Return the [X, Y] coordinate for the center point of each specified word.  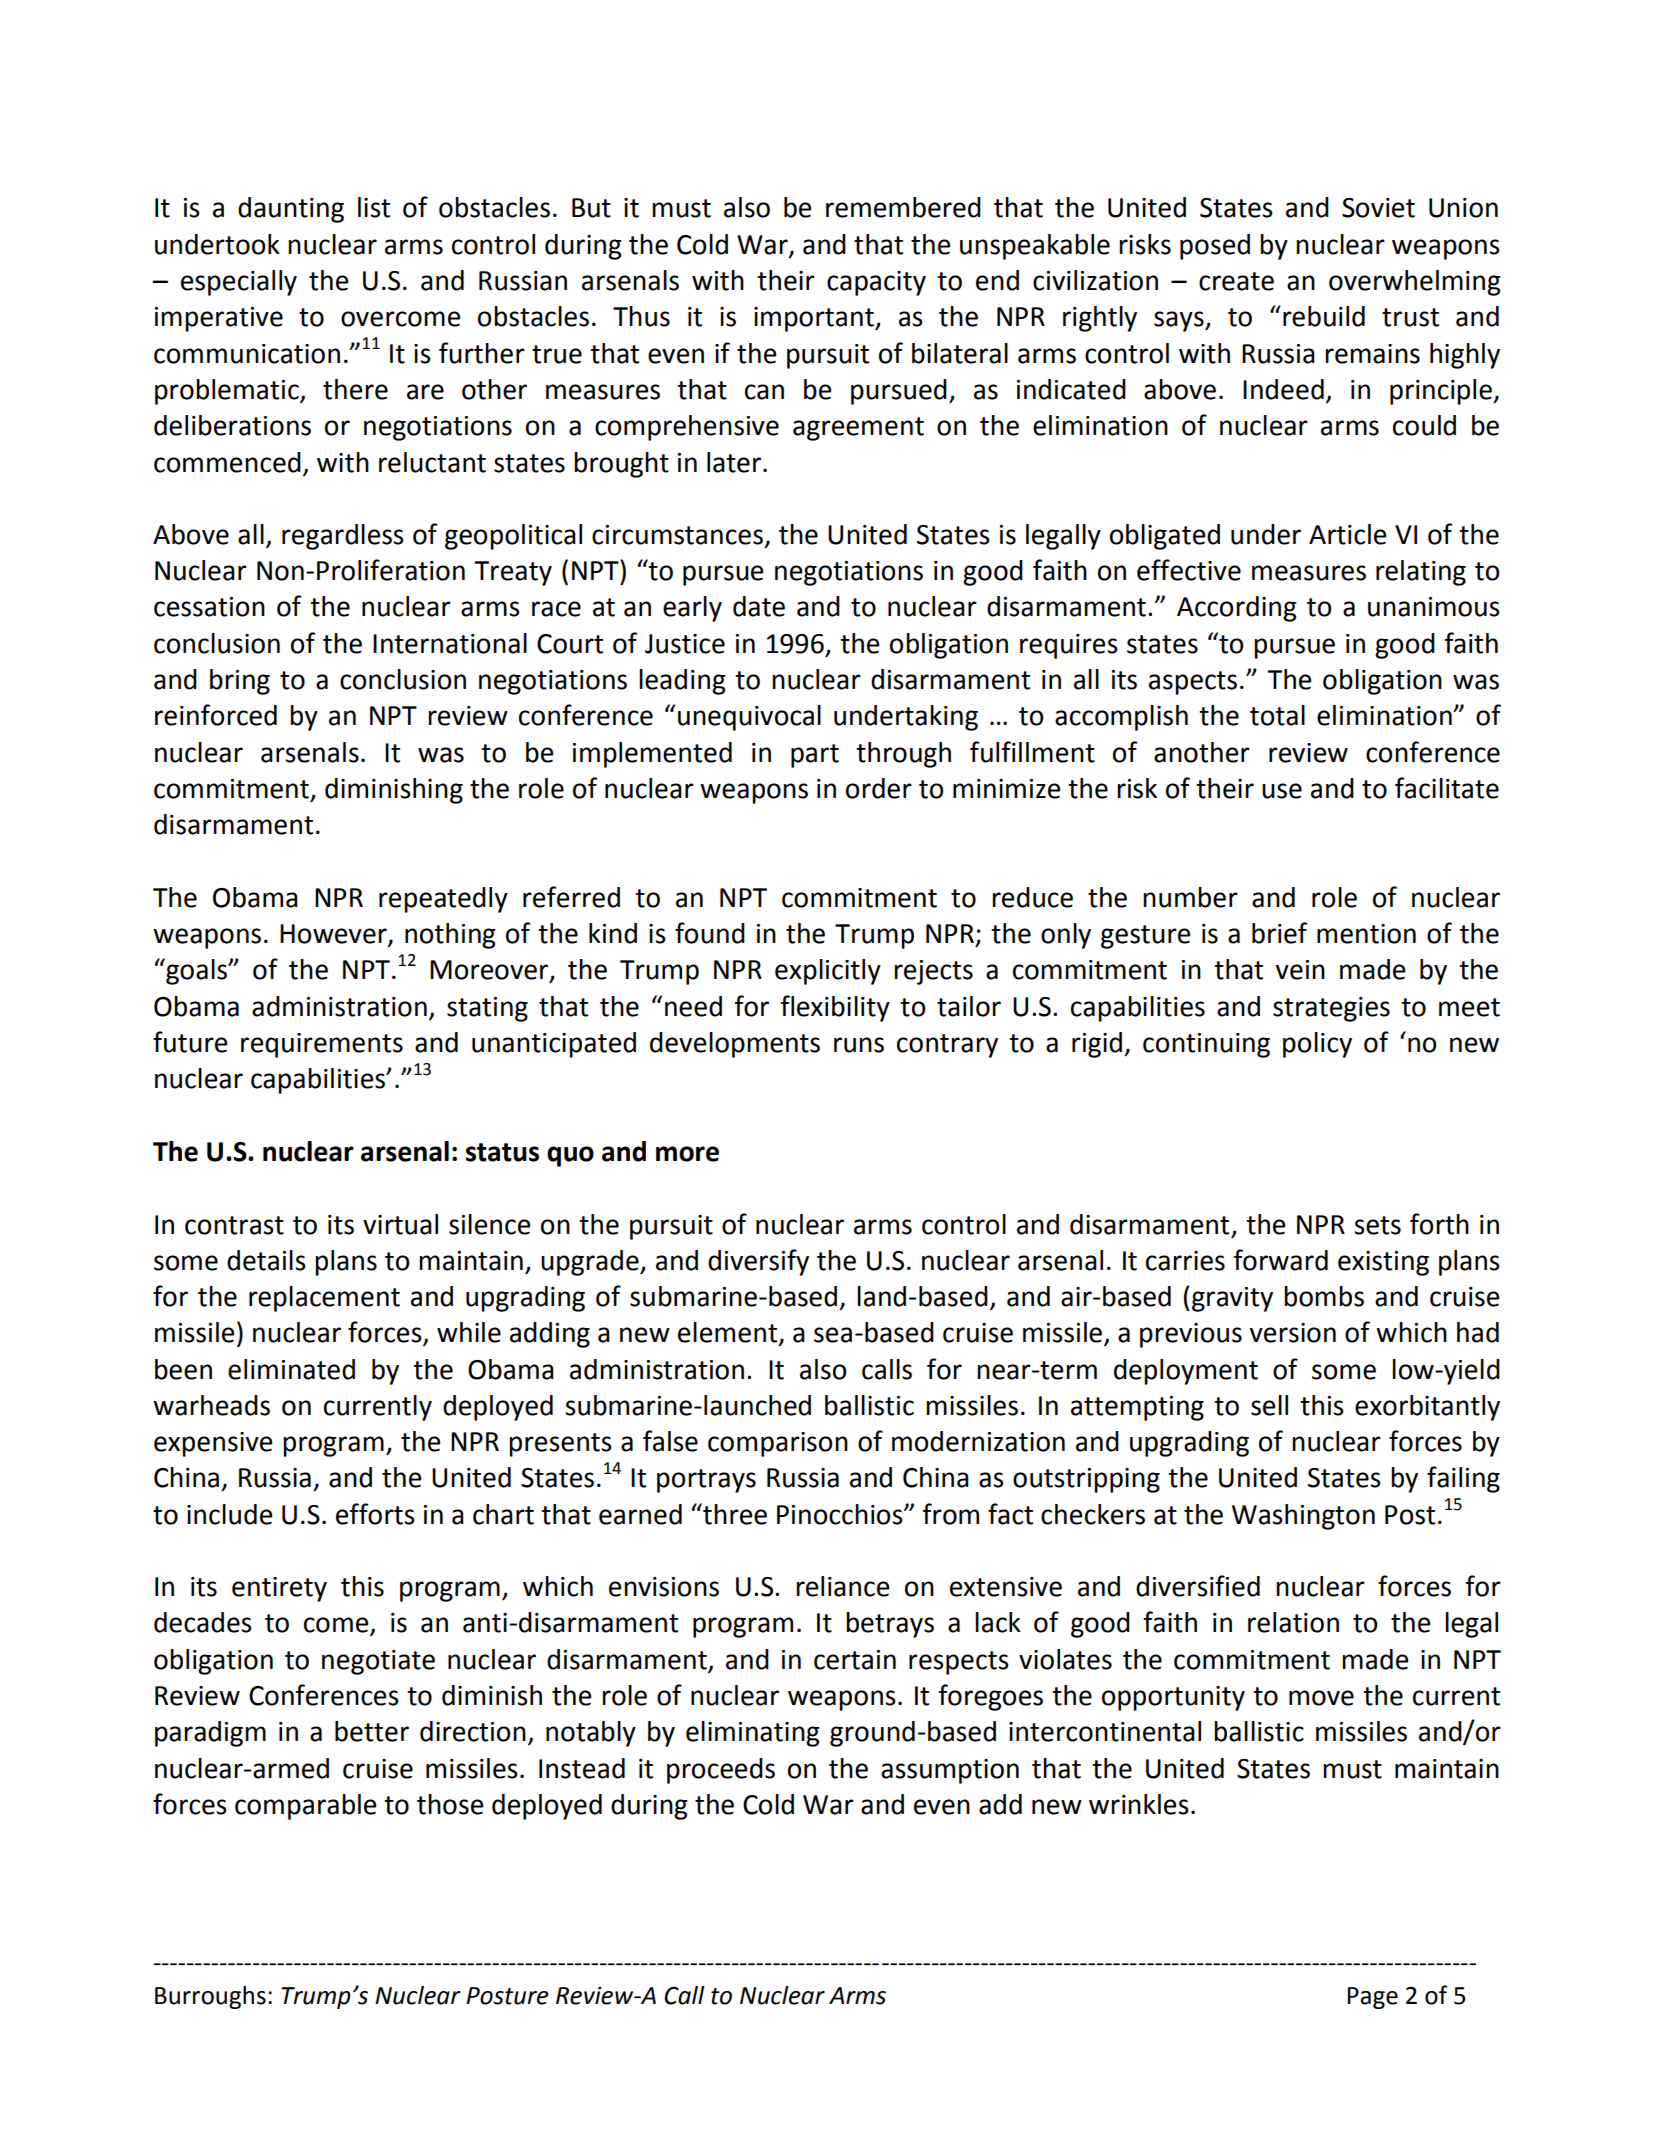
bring [240, 682]
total [1277, 715]
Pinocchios [841, 1514]
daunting [291, 210]
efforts [375, 1514]
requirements [322, 1045]
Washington [1303, 1517]
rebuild [1324, 316]
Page [1373, 1998]
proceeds [721, 1771]
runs [859, 1045]
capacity [876, 283]
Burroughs [210, 1997]
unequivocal [749, 718]
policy [1317, 1045]
